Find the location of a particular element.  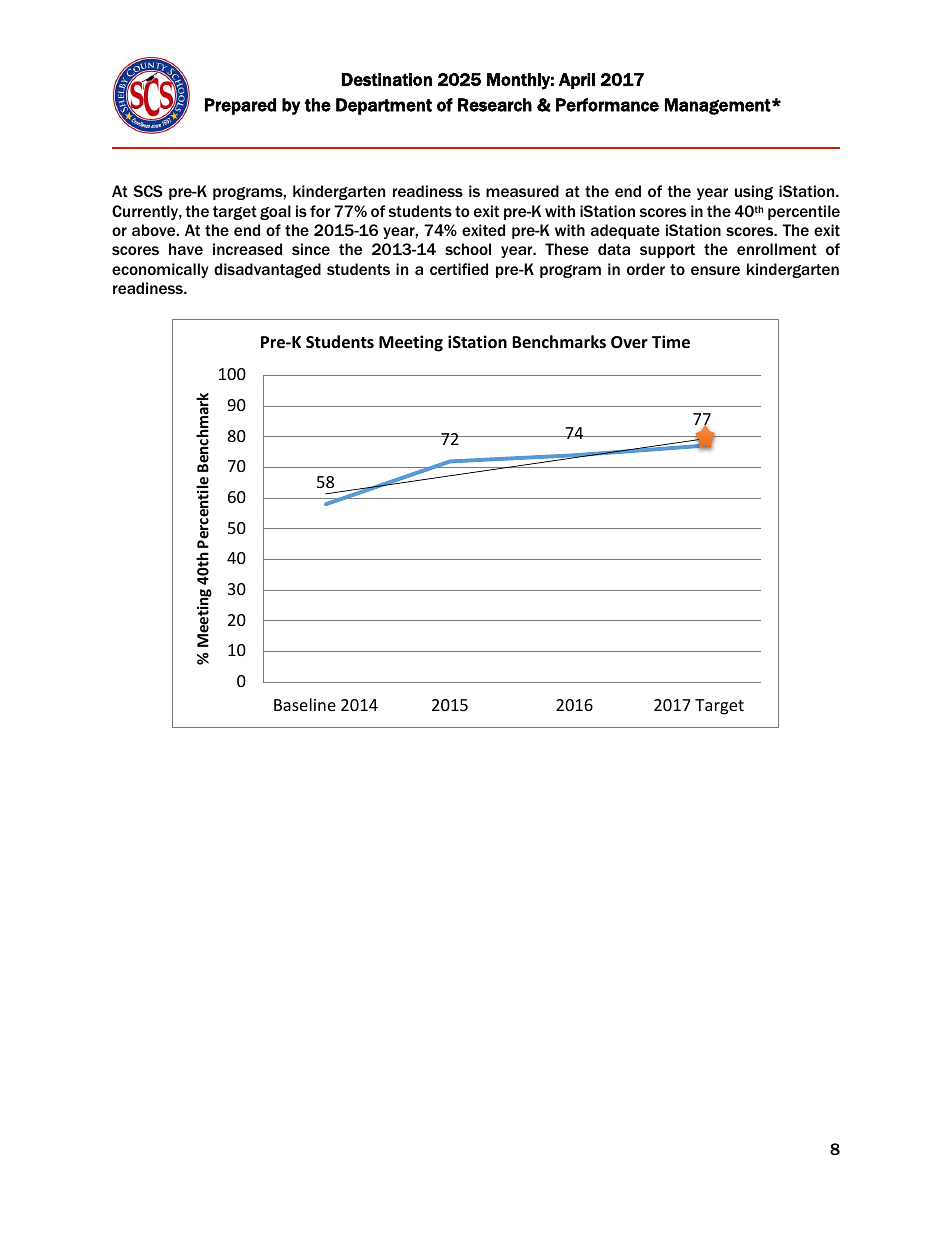

Over is located at coordinates (629, 342).
